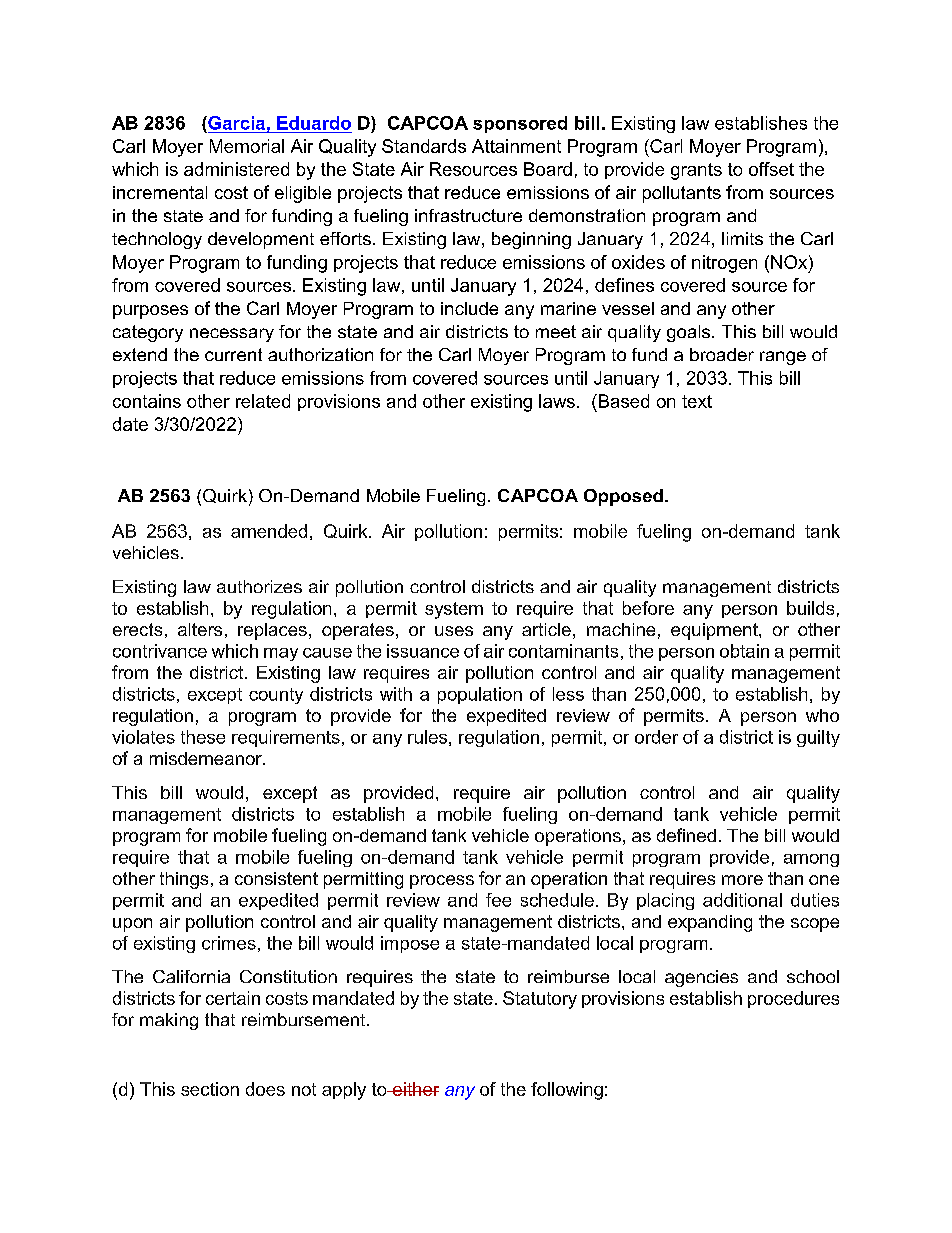 The image size is (952, 1233). What do you see at coordinates (236, 169) in the screenshot?
I see `administered` at bounding box center [236, 169].
